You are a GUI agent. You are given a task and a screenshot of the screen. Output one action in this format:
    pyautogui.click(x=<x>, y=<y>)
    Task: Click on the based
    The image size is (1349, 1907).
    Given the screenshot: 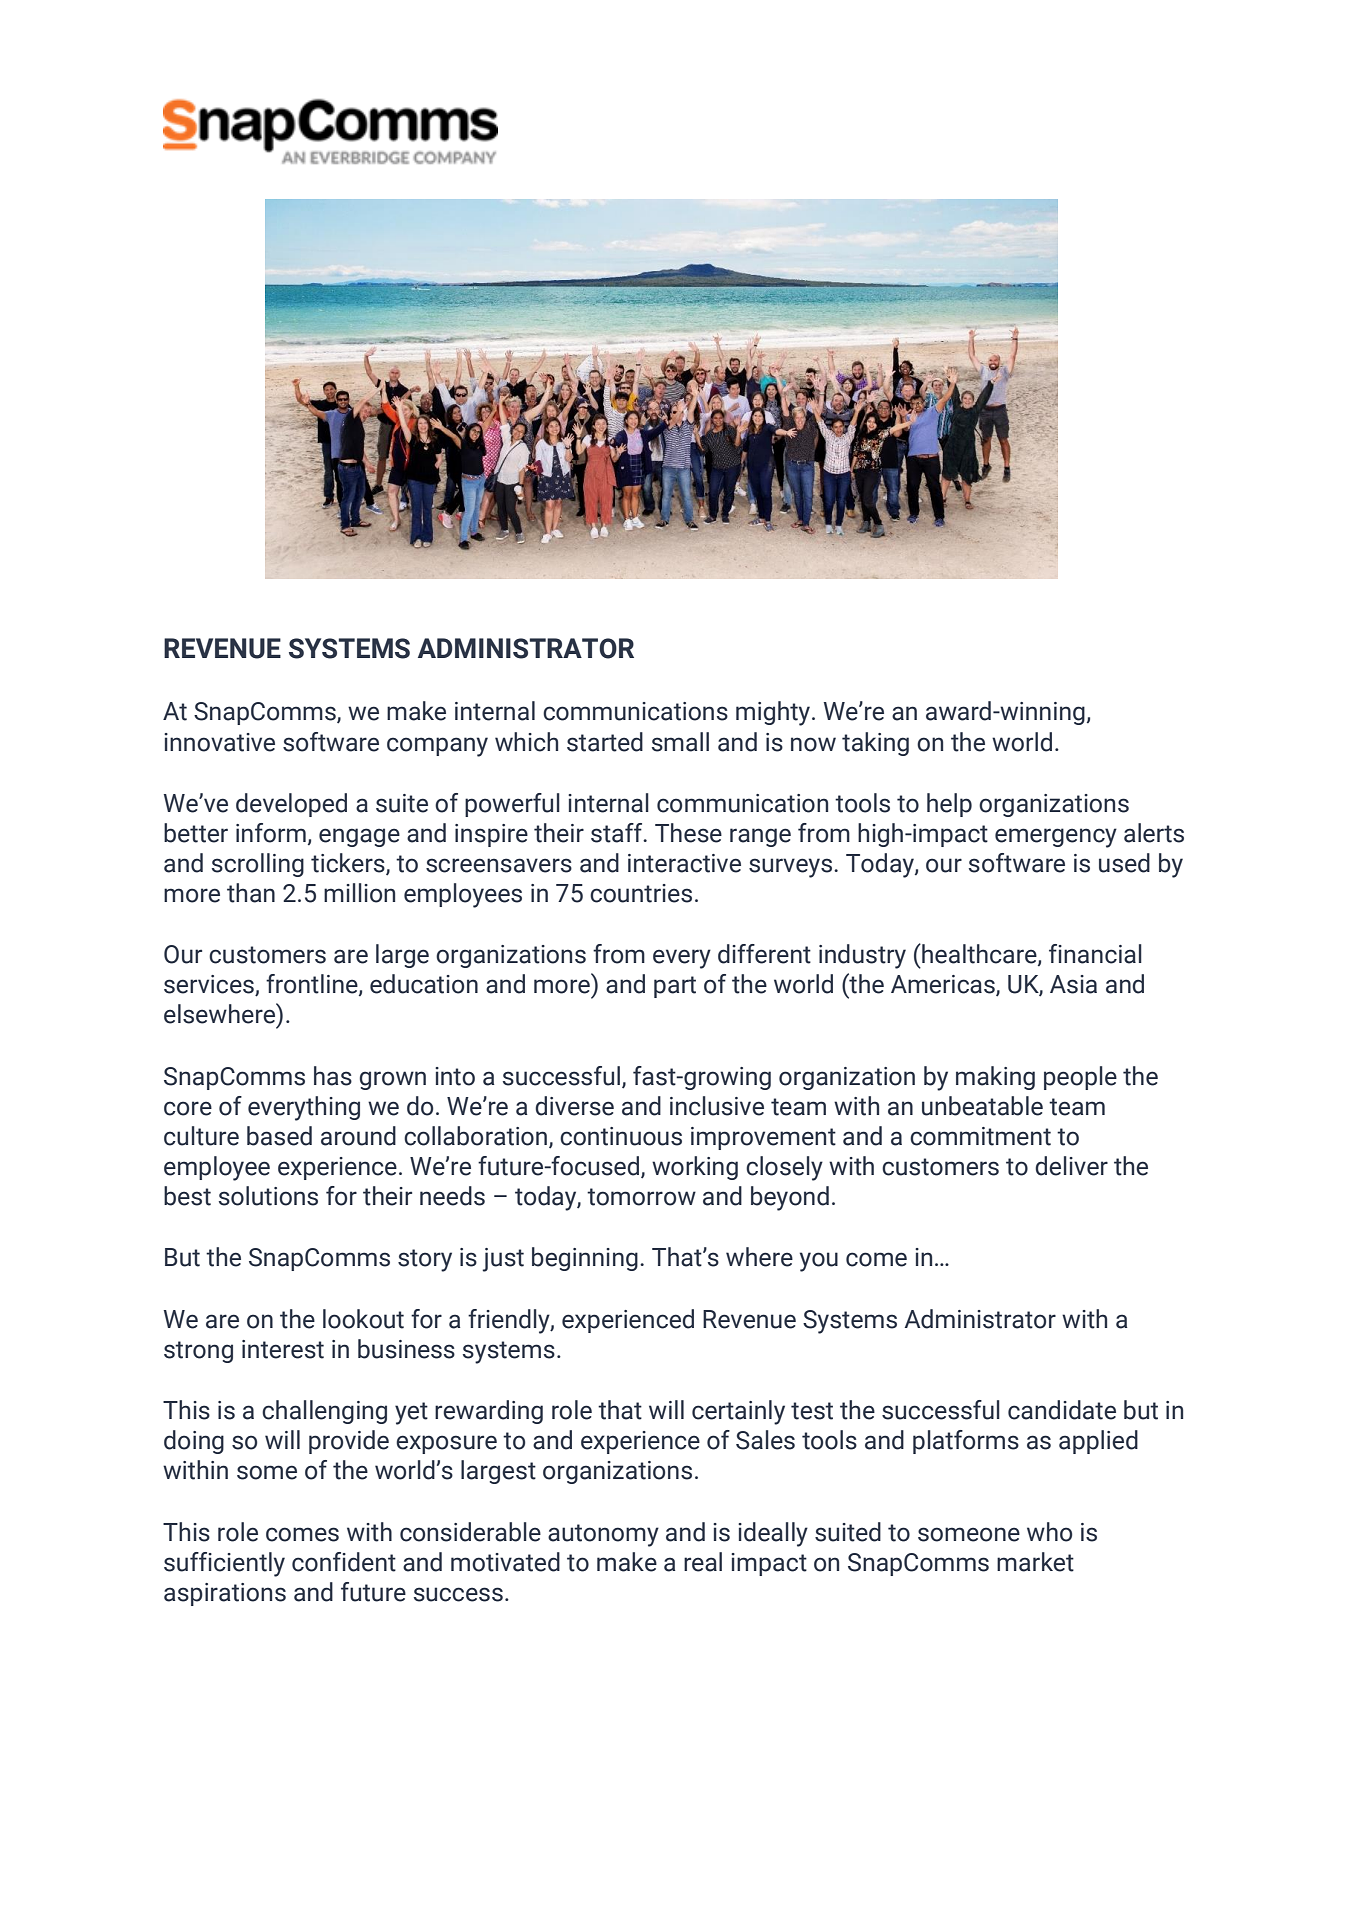 What is the action you would take?
    pyautogui.click(x=279, y=1136)
